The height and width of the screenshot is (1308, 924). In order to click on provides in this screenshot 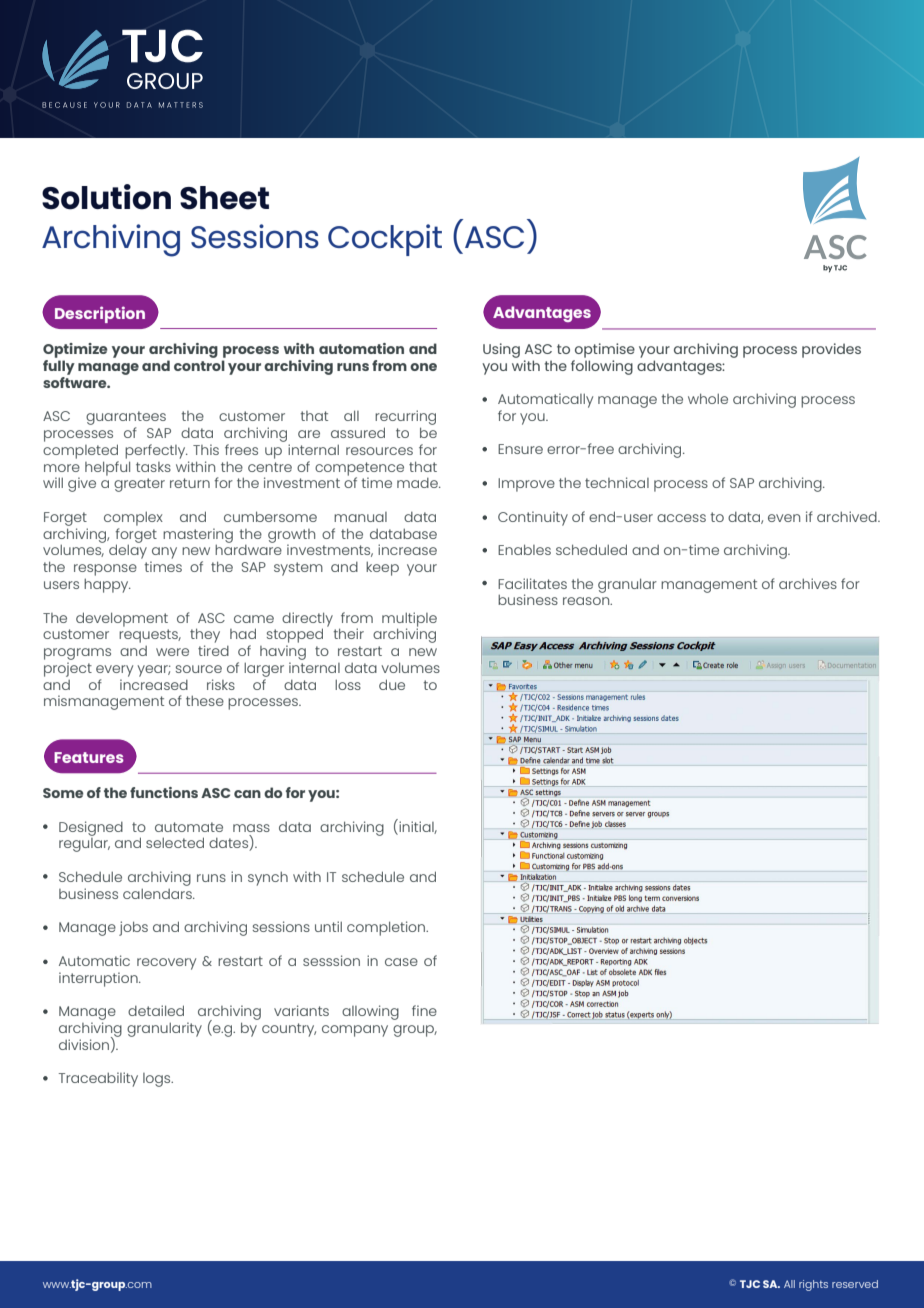, I will do `click(831, 350)`.
